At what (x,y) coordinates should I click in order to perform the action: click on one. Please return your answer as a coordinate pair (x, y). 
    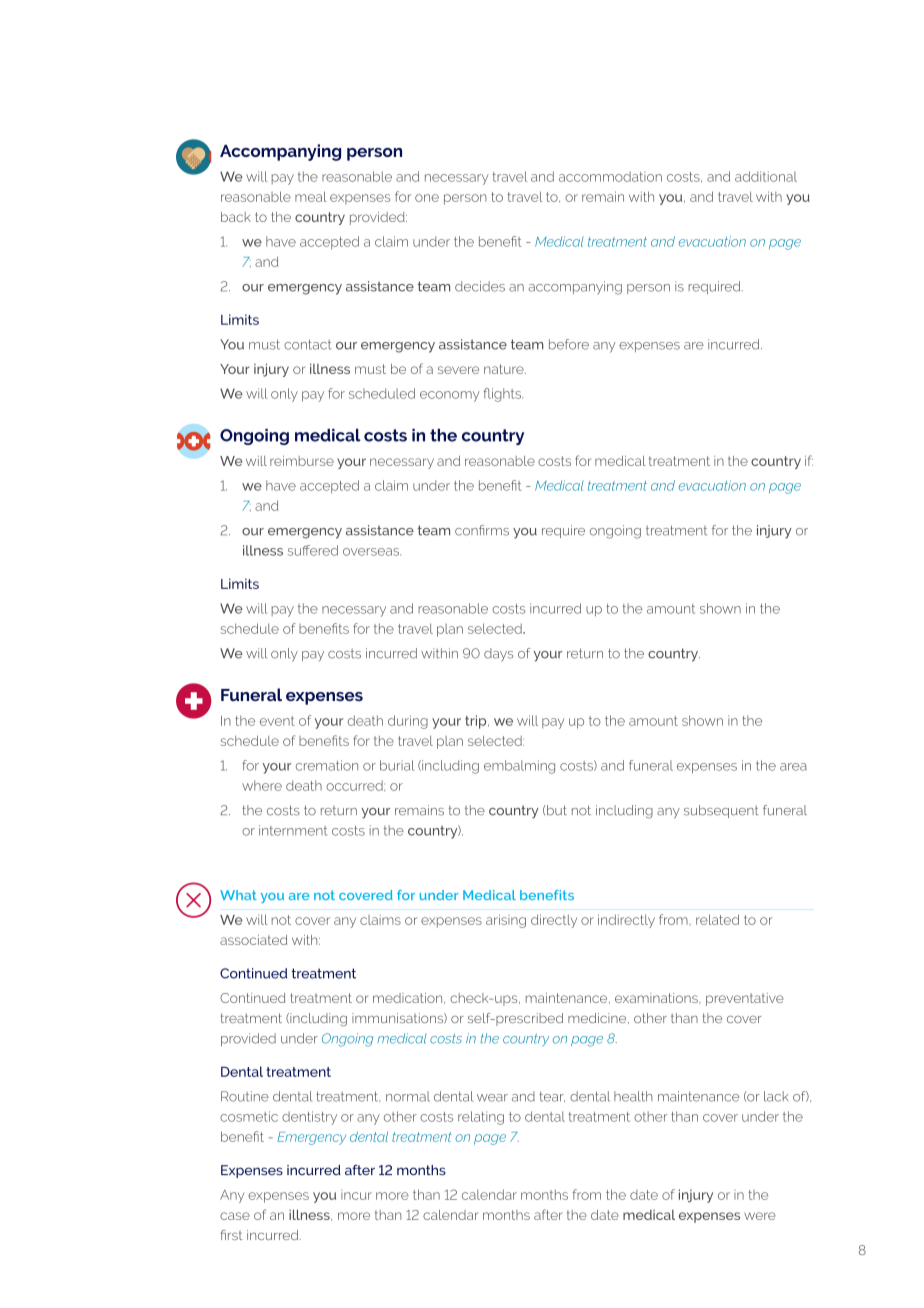
    Looking at the image, I should click on (427, 198).
